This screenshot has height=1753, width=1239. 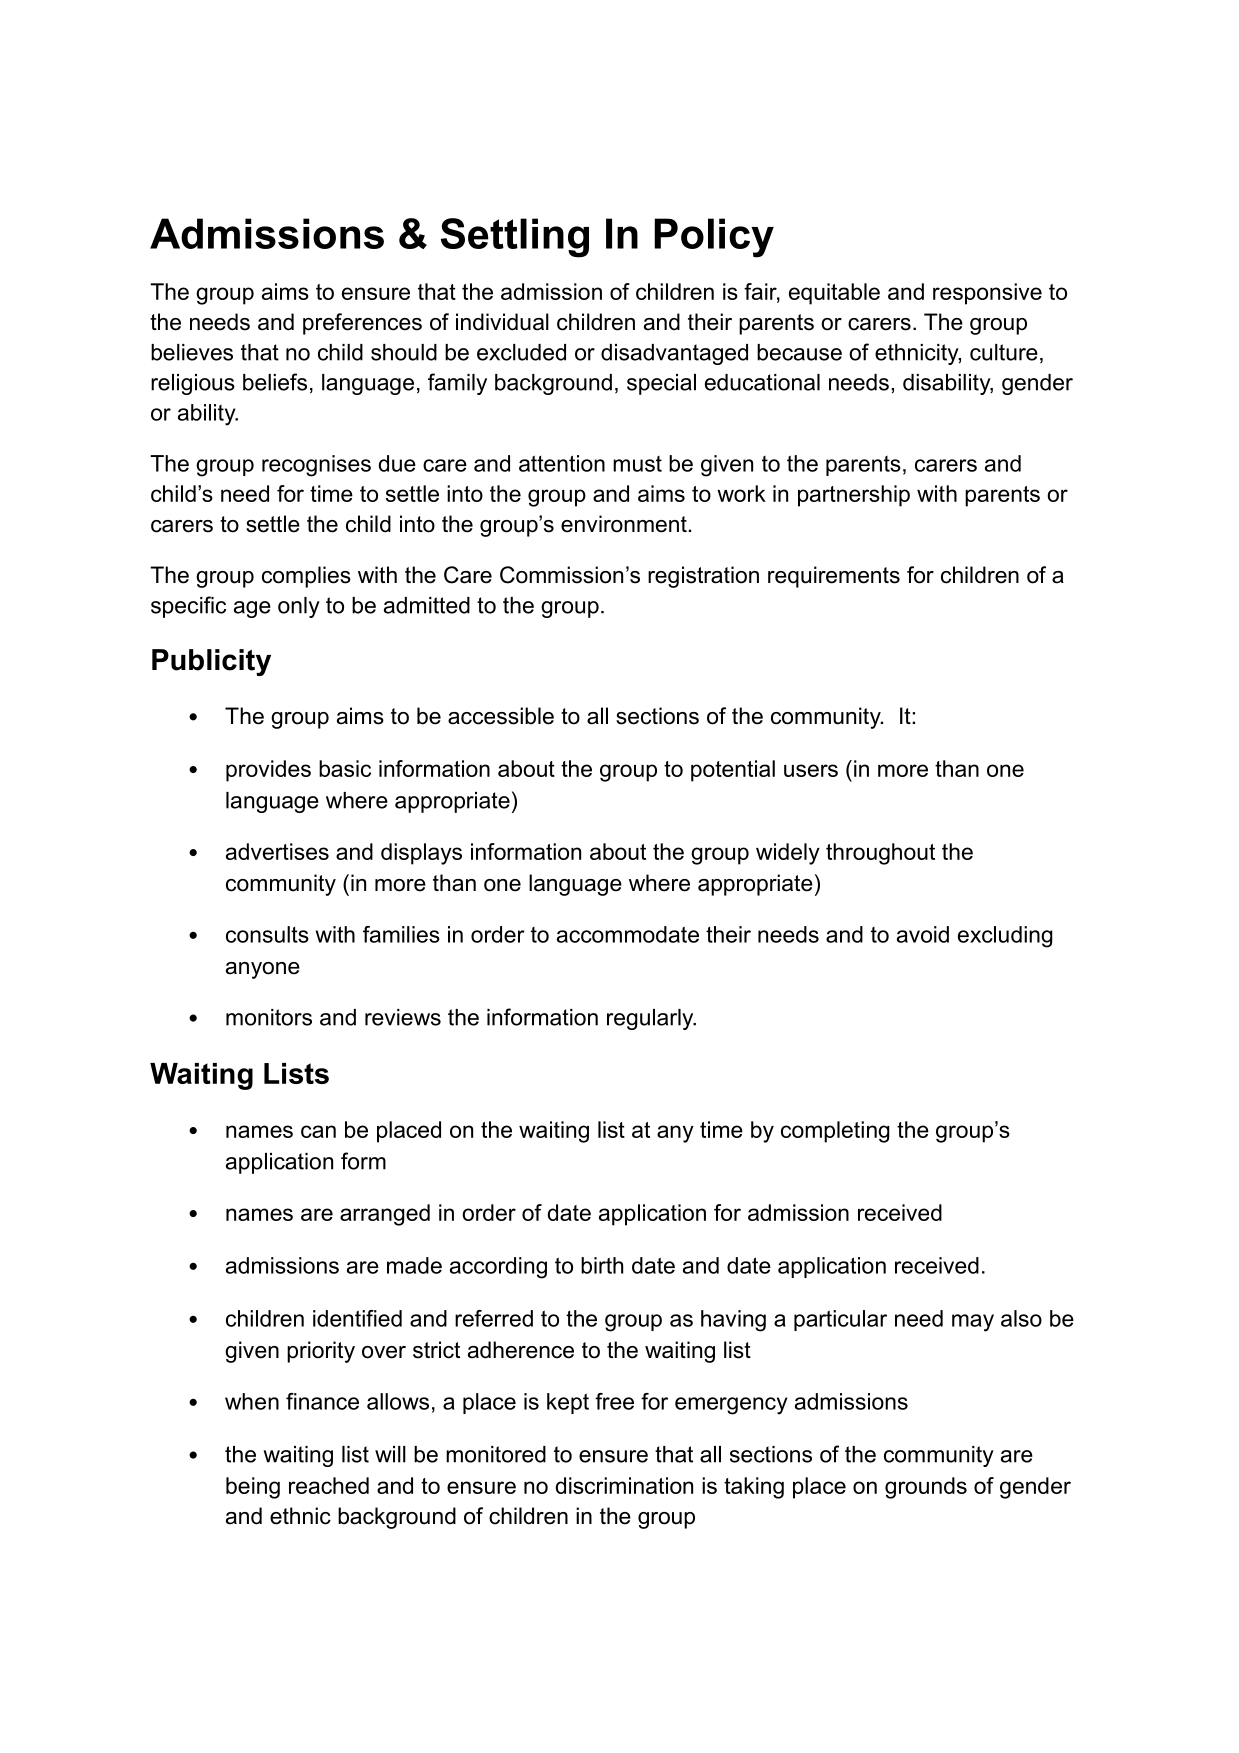 I want to click on responsive, so click(x=987, y=294).
